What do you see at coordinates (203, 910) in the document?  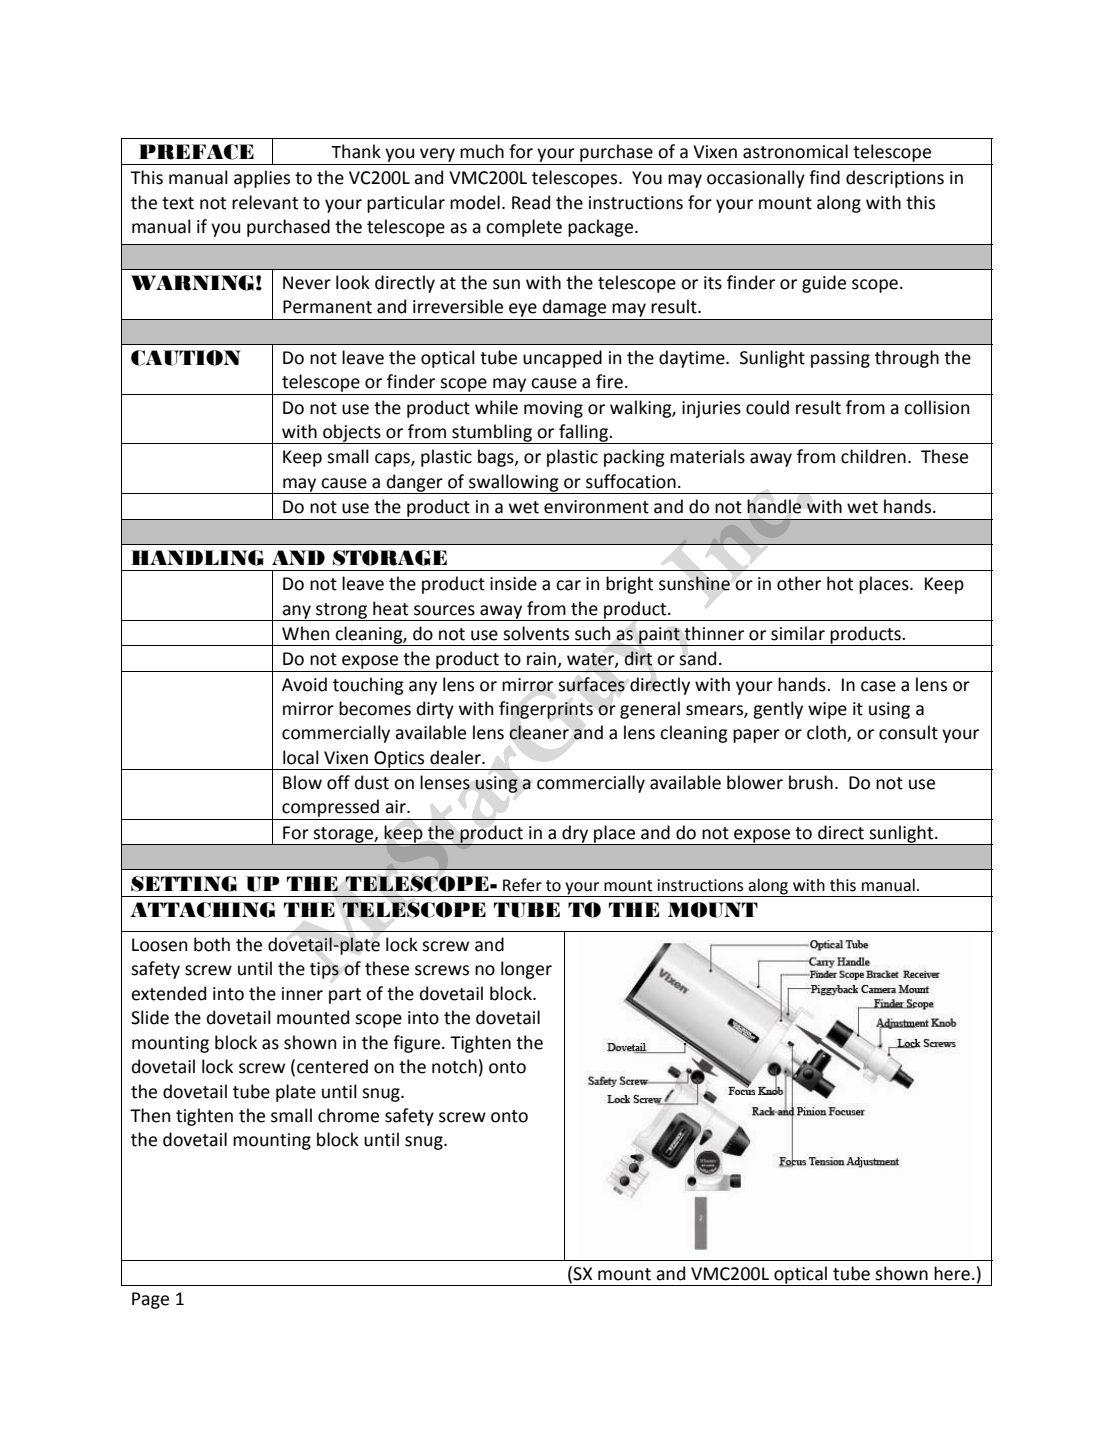 I see `ATTACHING` at bounding box center [203, 910].
